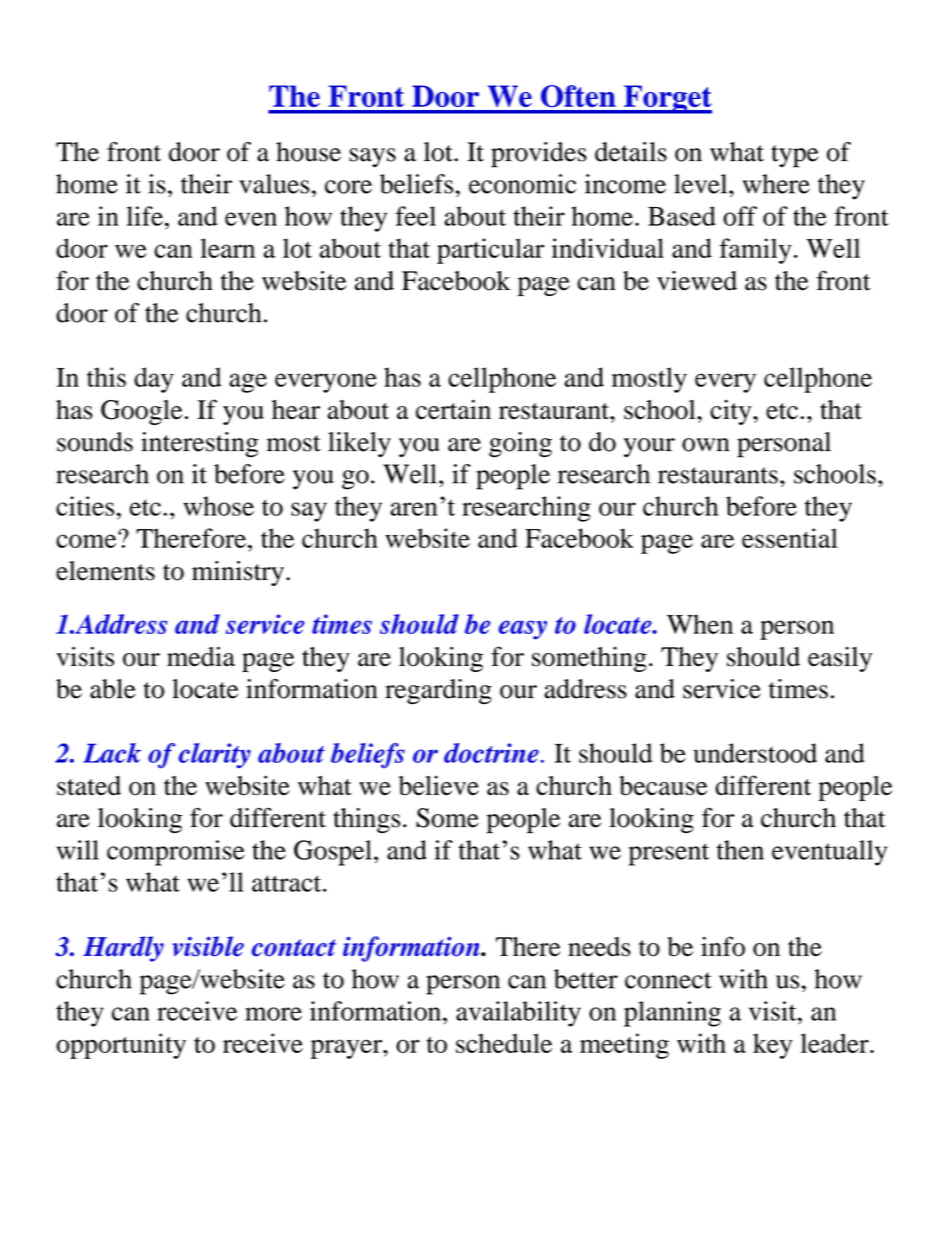 Image resolution: width=952 pixels, height=1233 pixels. Describe the element at coordinates (438, 691) in the screenshot. I see `regarding` at that location.
